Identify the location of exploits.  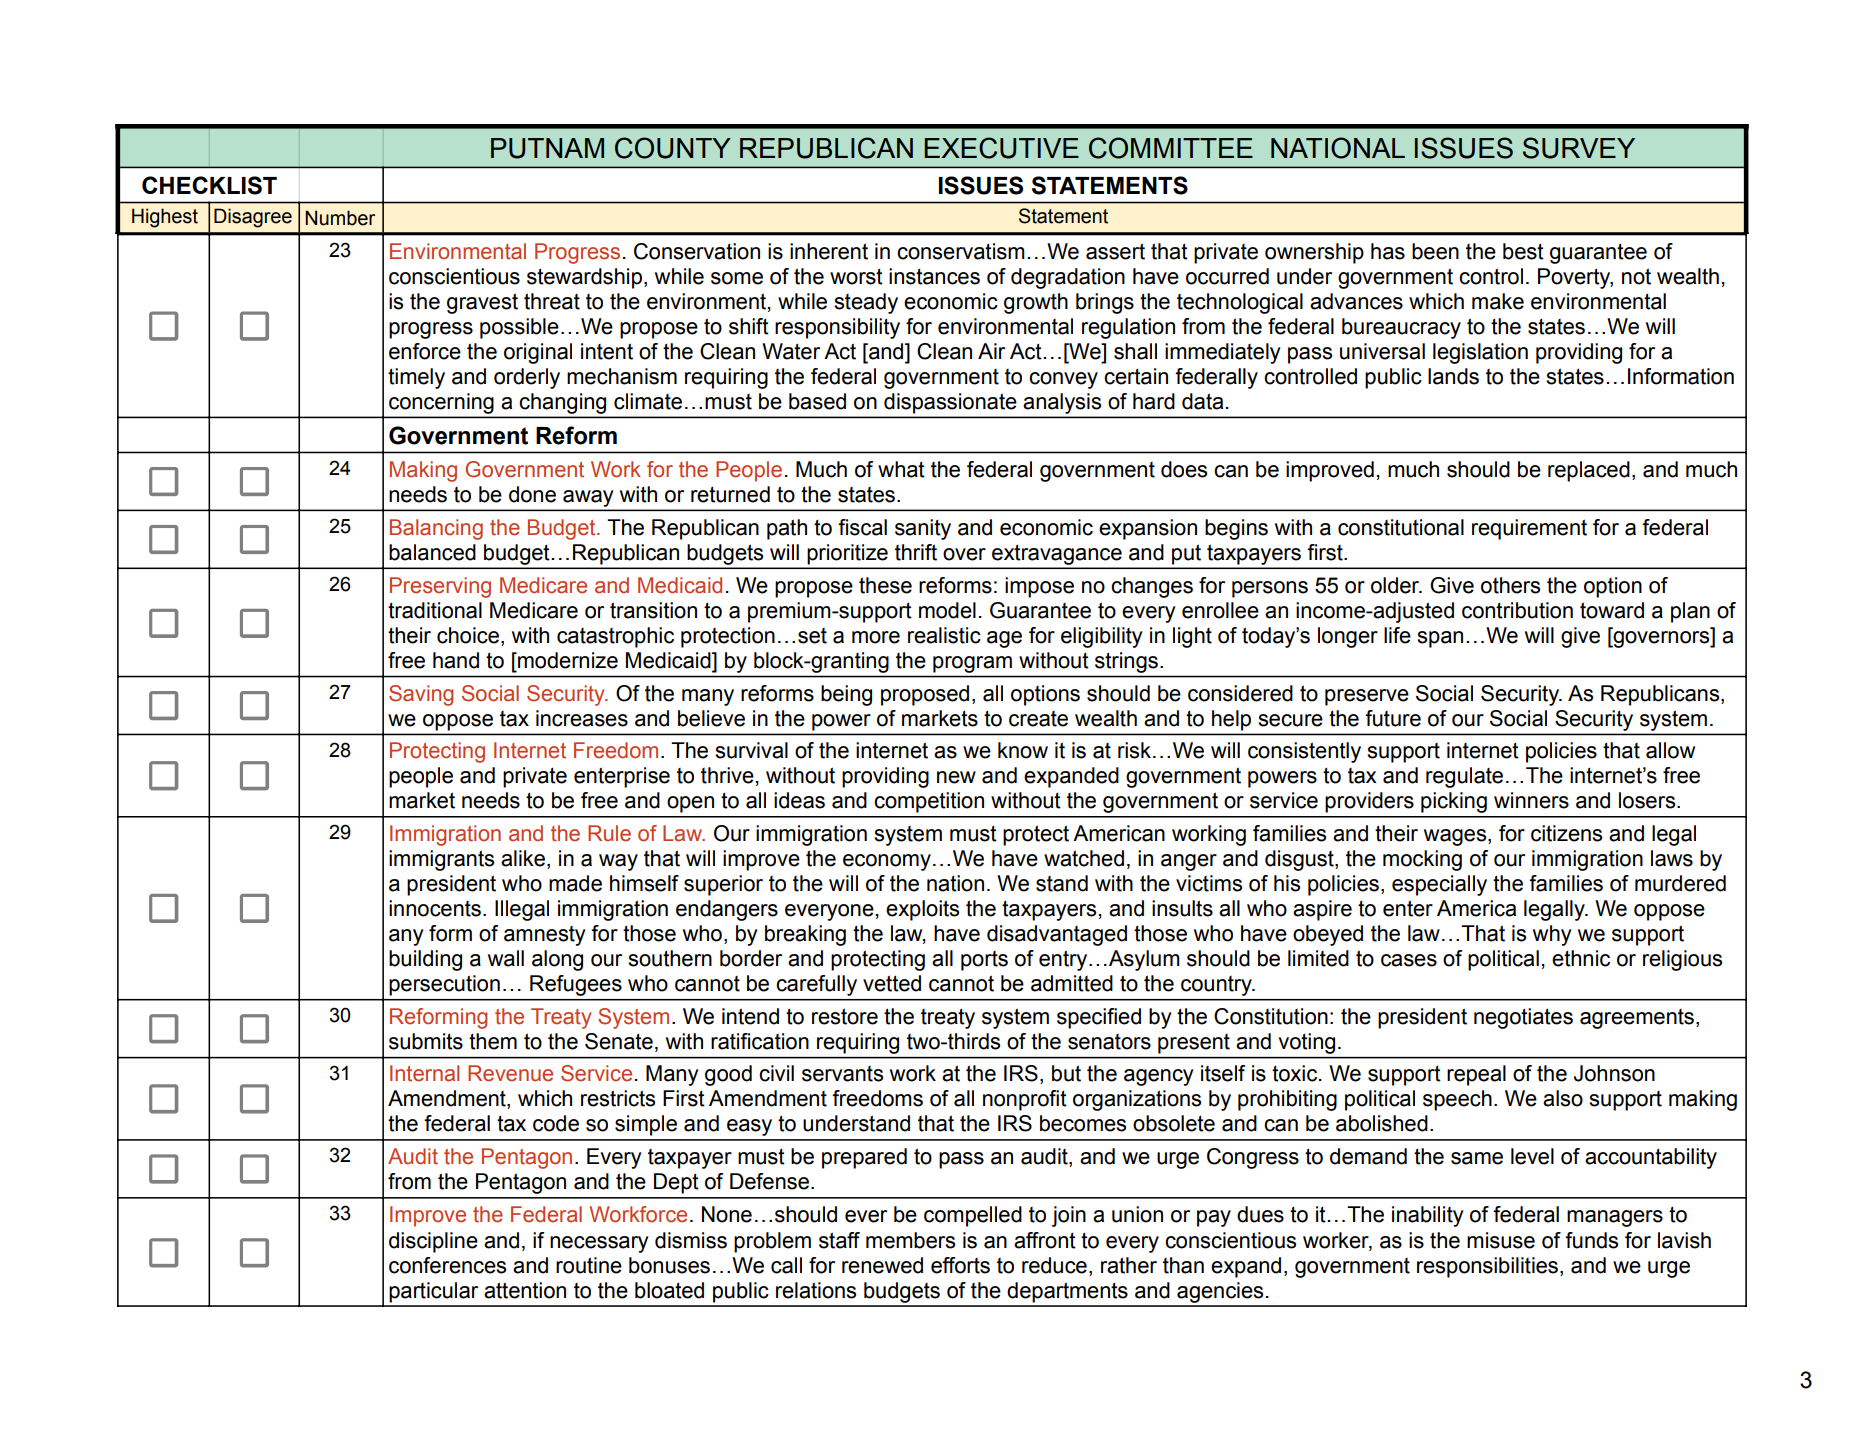
(922, 910).
